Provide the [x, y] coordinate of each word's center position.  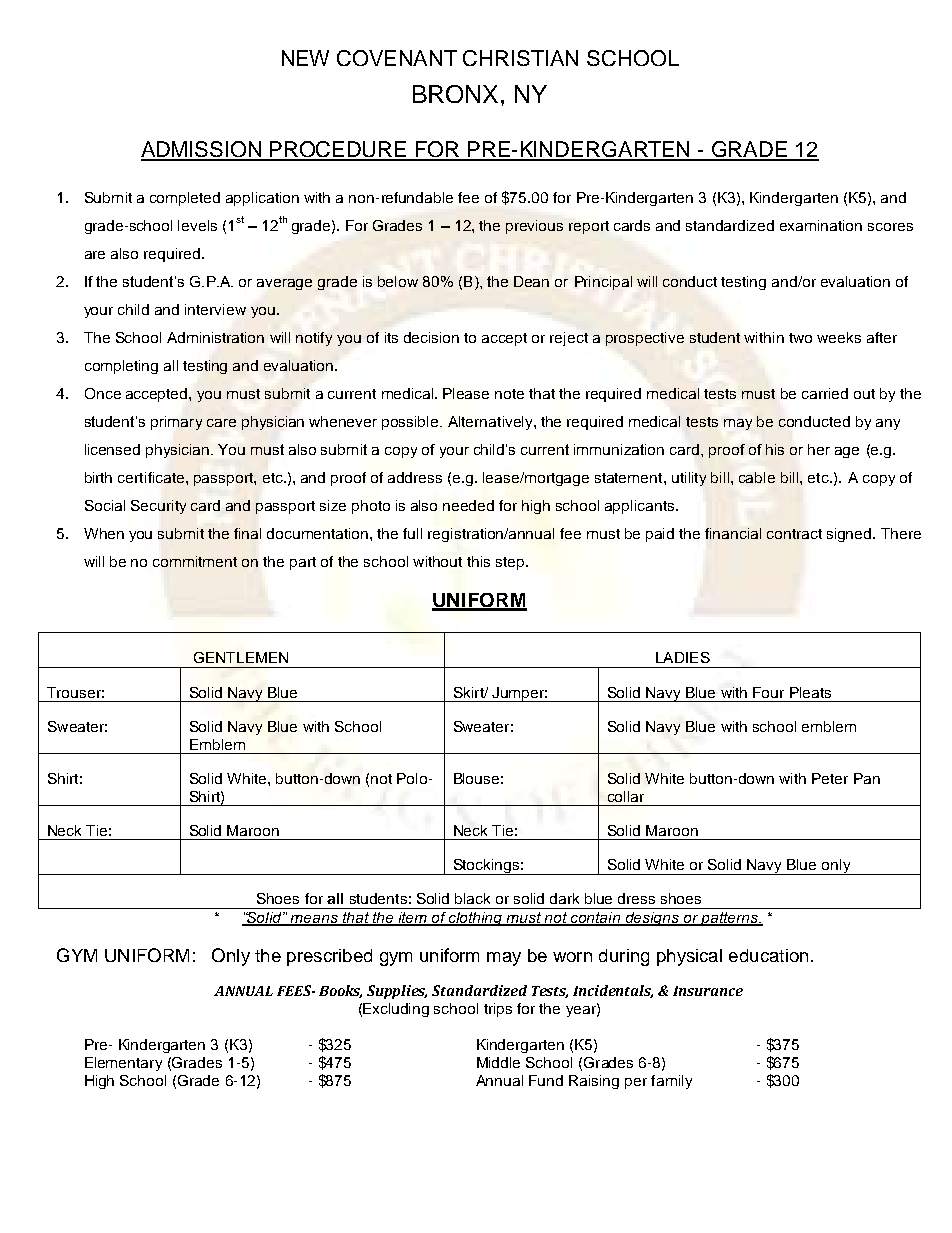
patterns [729, 919]
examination [821, 225]
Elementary [123, 1064]
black [472, 898]
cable [757, 477]
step [511, 563]
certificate [152, 477]
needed [468, 505]
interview [215, 309]
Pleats [810, 692]
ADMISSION [202, 150]
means [314, 920]
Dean [531, 281]
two [800, 338]
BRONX [455, 94]
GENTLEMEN [241, 657]
